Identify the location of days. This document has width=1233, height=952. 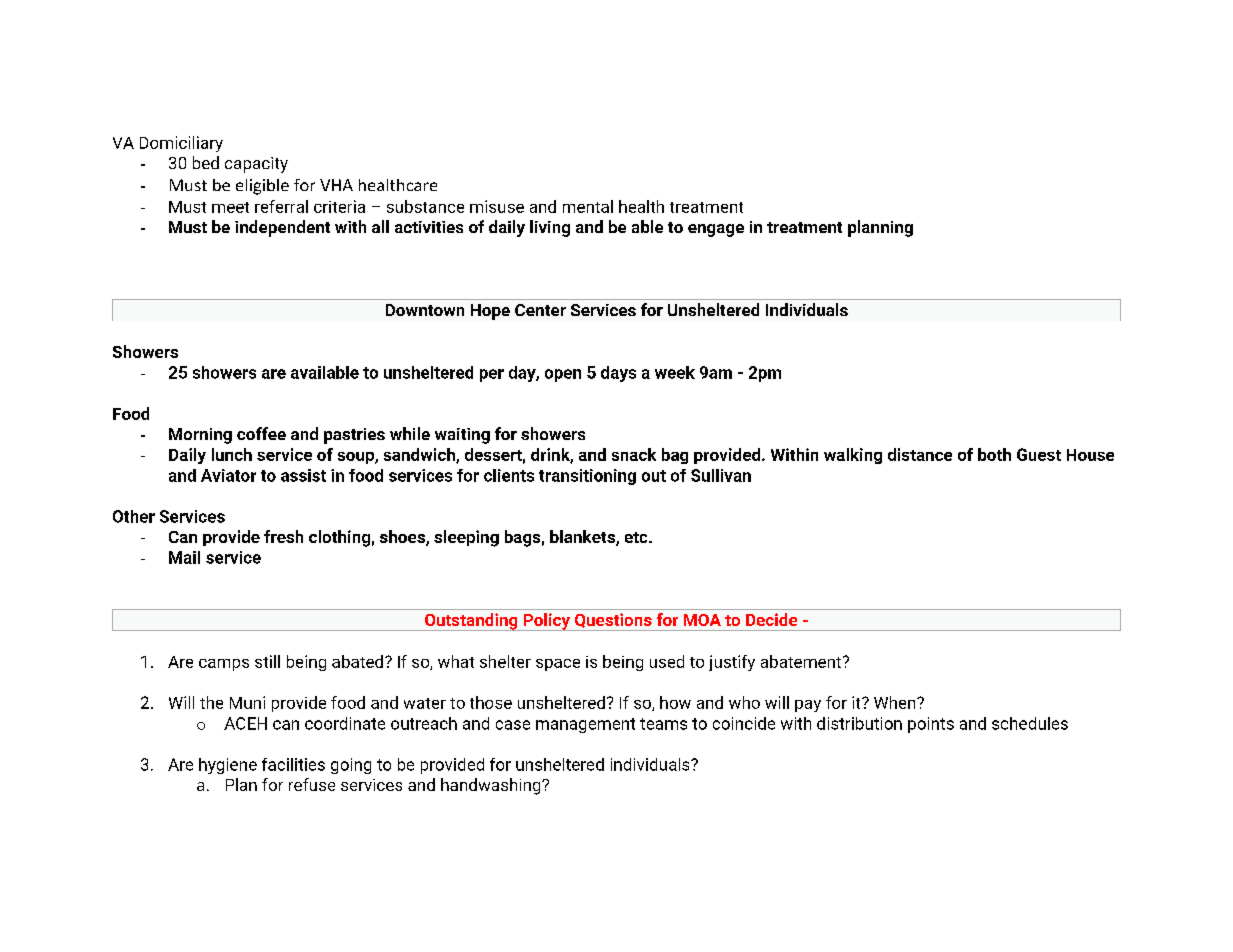
(618, 374).
